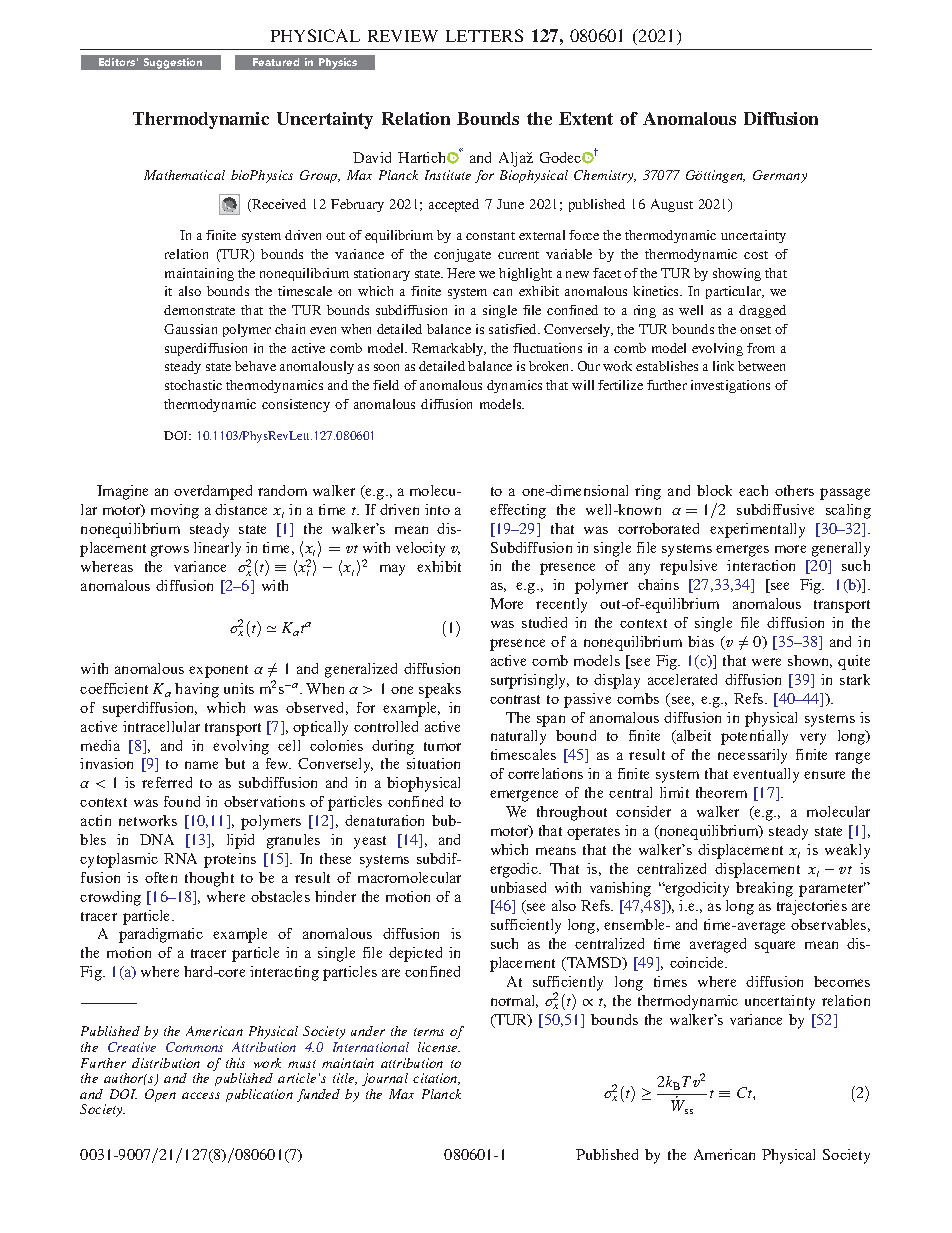  I want to click on name, so click(201, 765).
